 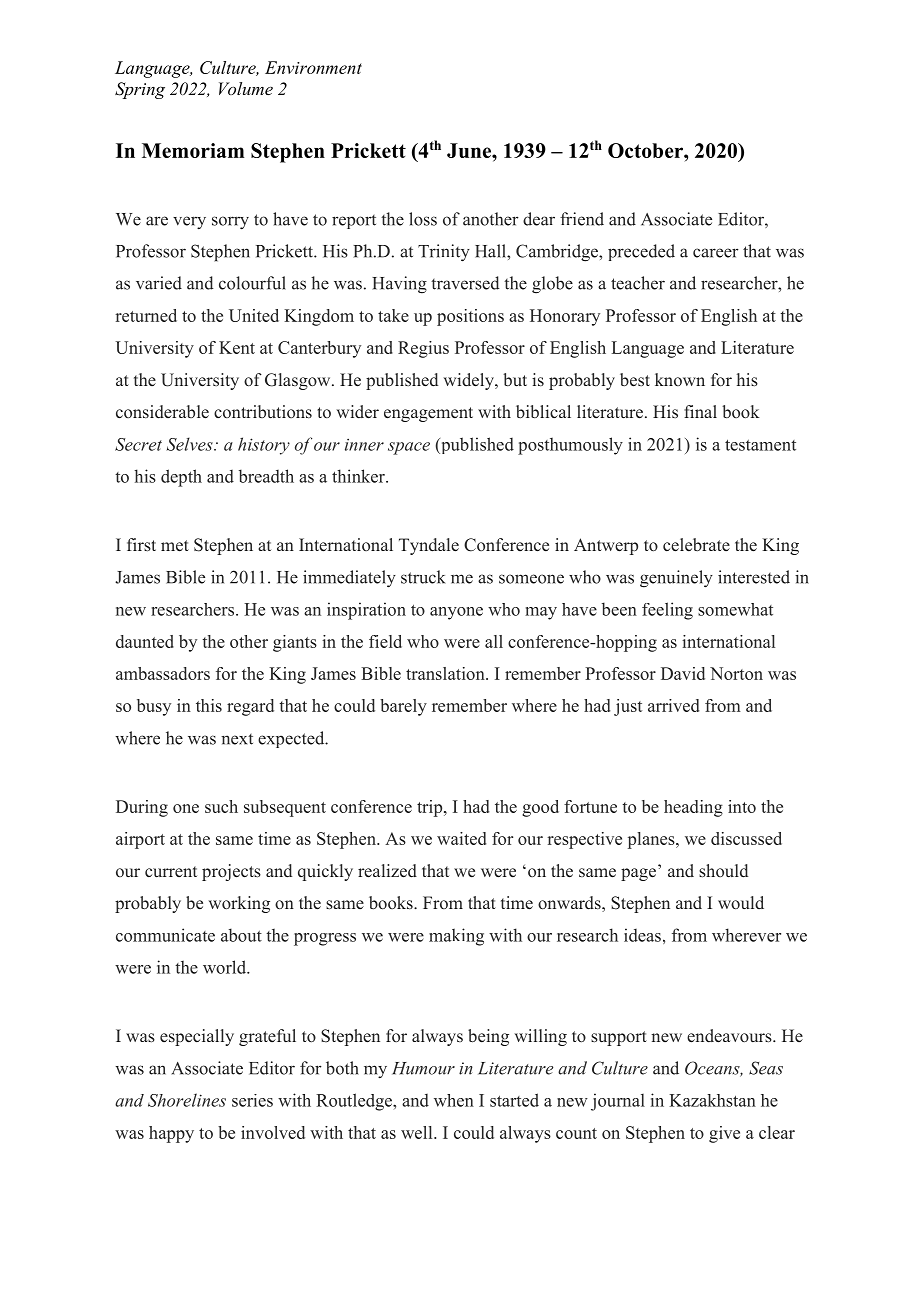 I want to click on Shorelines, so click(x=187, y=1100).
